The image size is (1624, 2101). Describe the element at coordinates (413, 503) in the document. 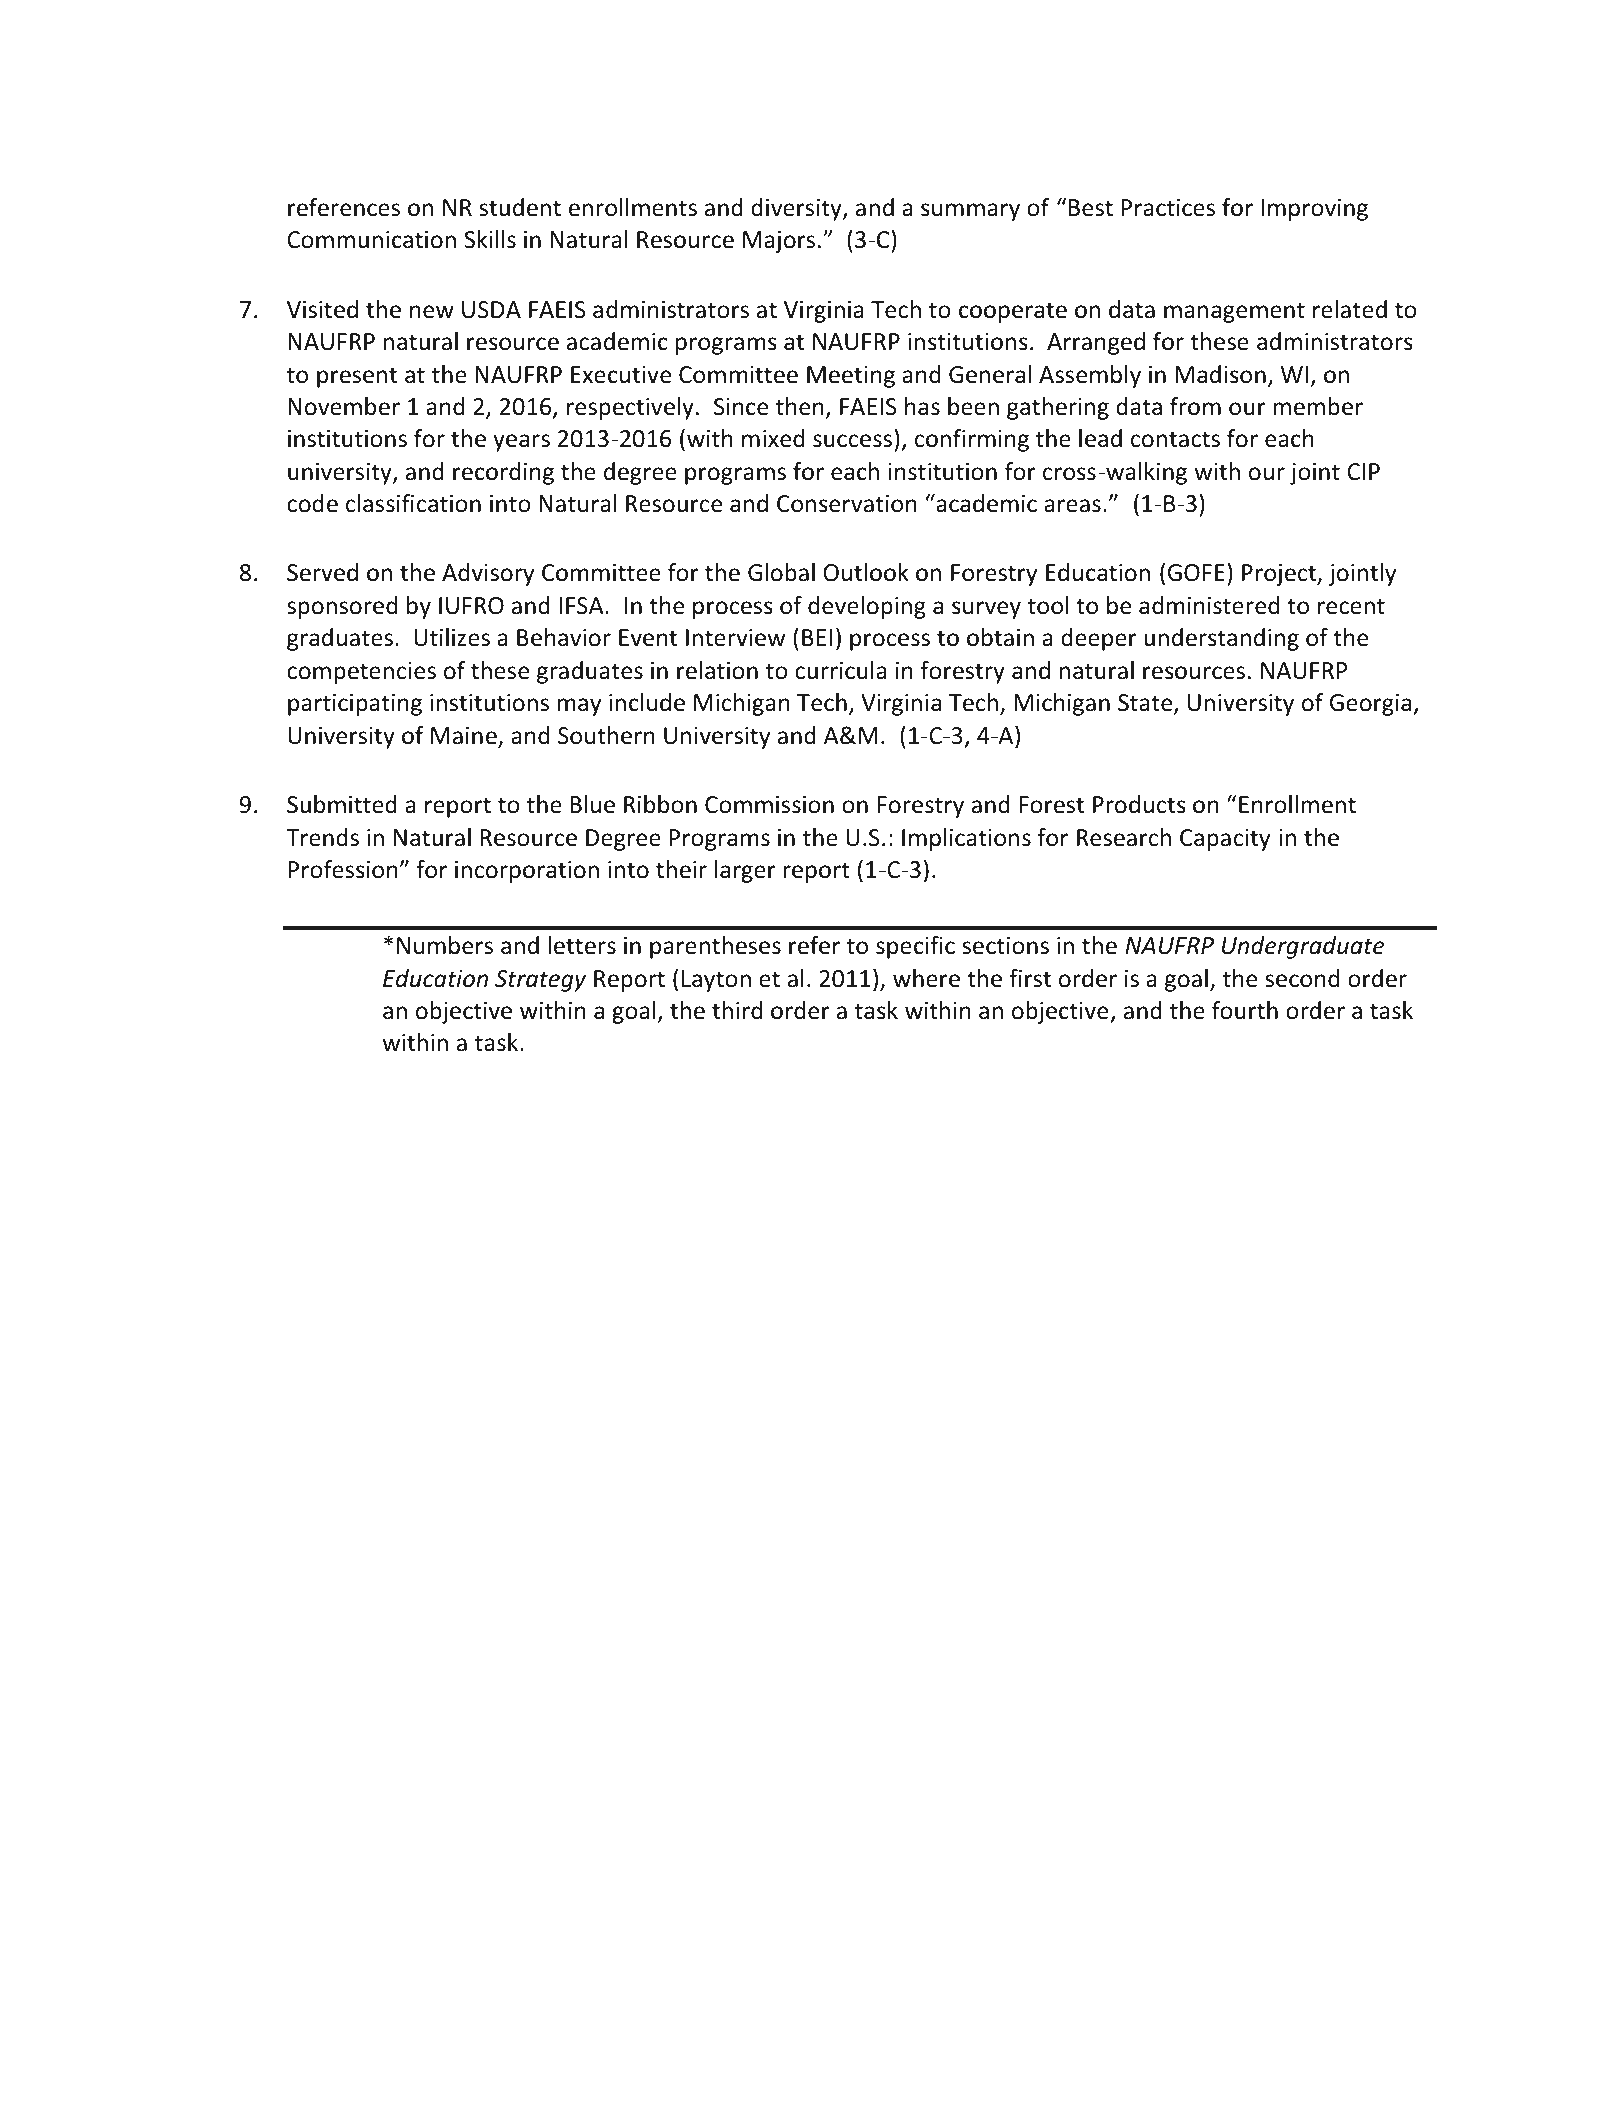

I see `classification` at that location.
